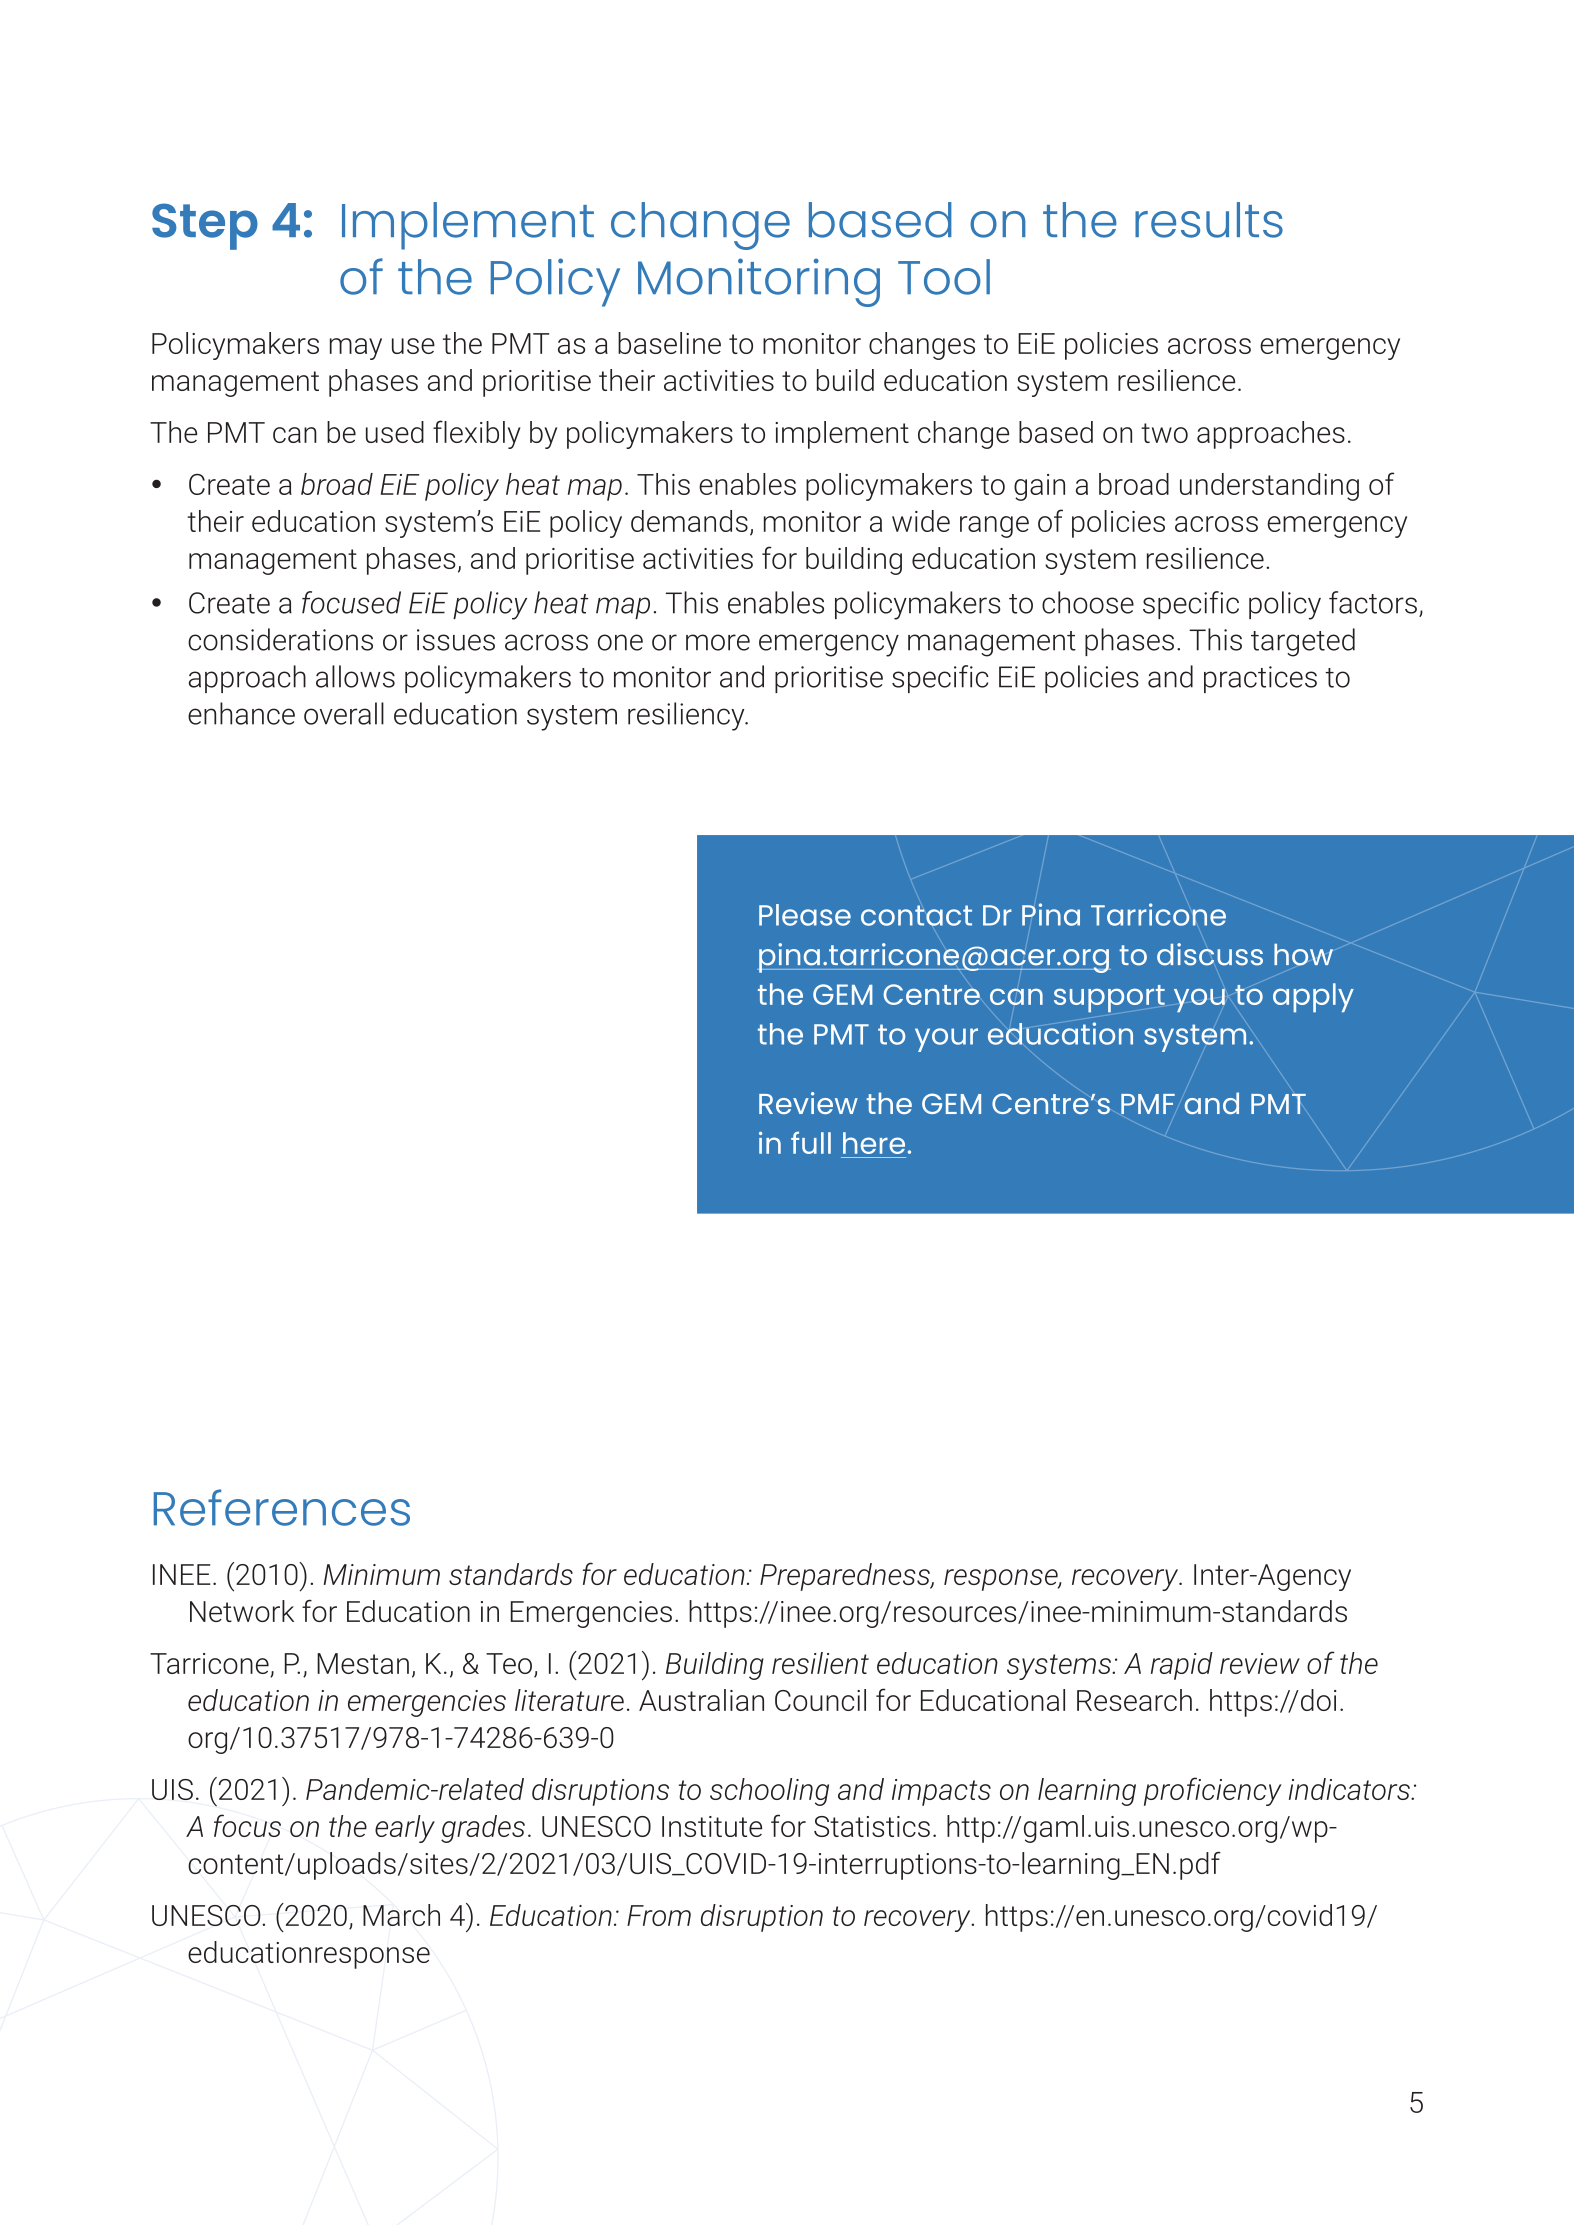 The image size is (1574, 2225). What do you see at coordinates (355, 676) in the document?
I see `allows` at bounding box center [355, 676].
